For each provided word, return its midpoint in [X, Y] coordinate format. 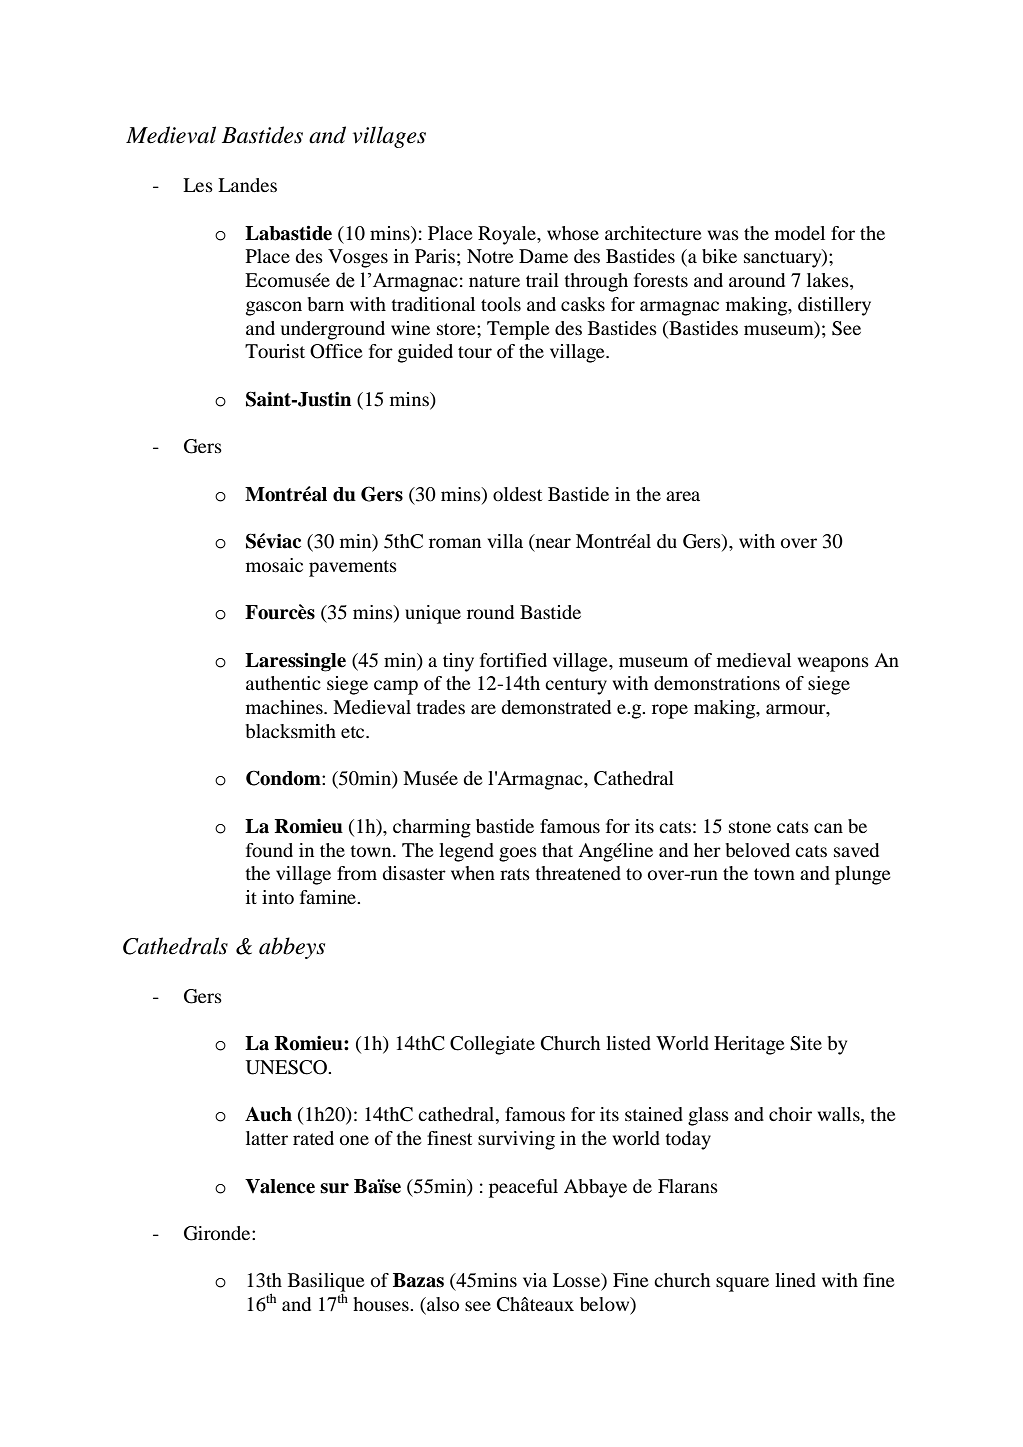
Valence [280, 1186]
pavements [353, 568]
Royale [508, 235]
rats [515, 874]
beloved [757, 850]
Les [198, 185]
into [278, 897]
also [442, 1305]
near [552, 544]
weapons [833, 664]
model [800, 233]
